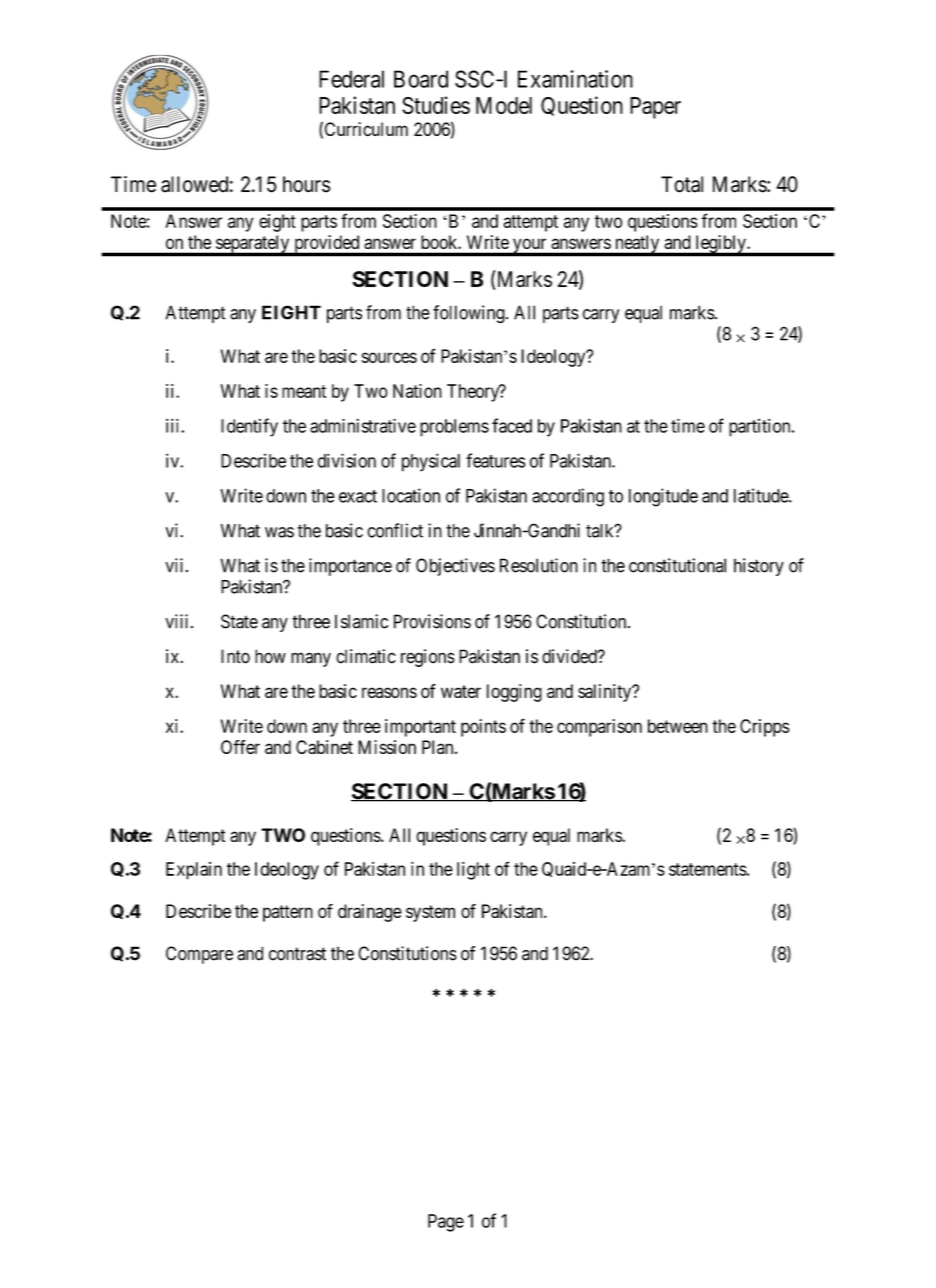 This screenshot has width=936, height=1288. I want to click on water, so click(461, 691).
